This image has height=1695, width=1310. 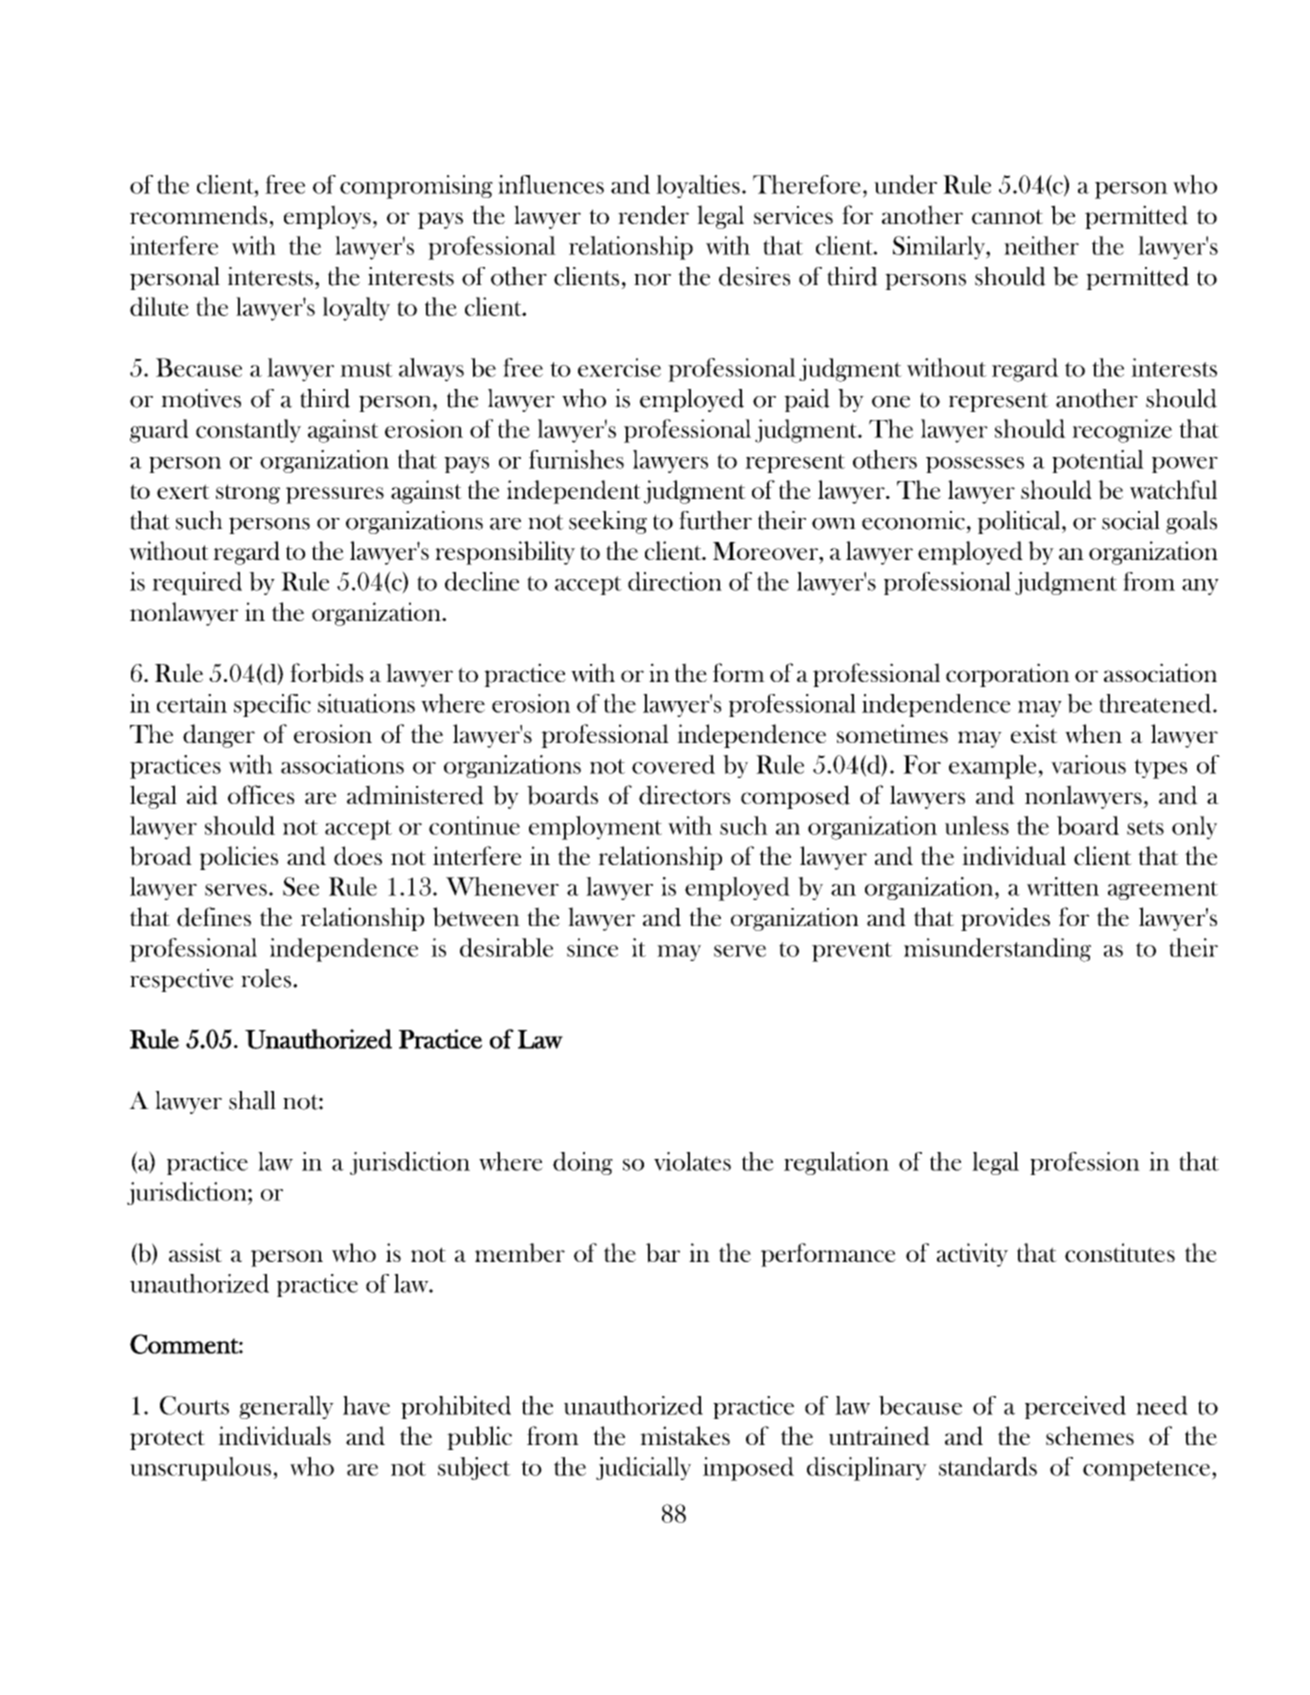 What do you see at coordinates (266, 978) in the image?
I see `roles` at bounding box center [266, 978].
